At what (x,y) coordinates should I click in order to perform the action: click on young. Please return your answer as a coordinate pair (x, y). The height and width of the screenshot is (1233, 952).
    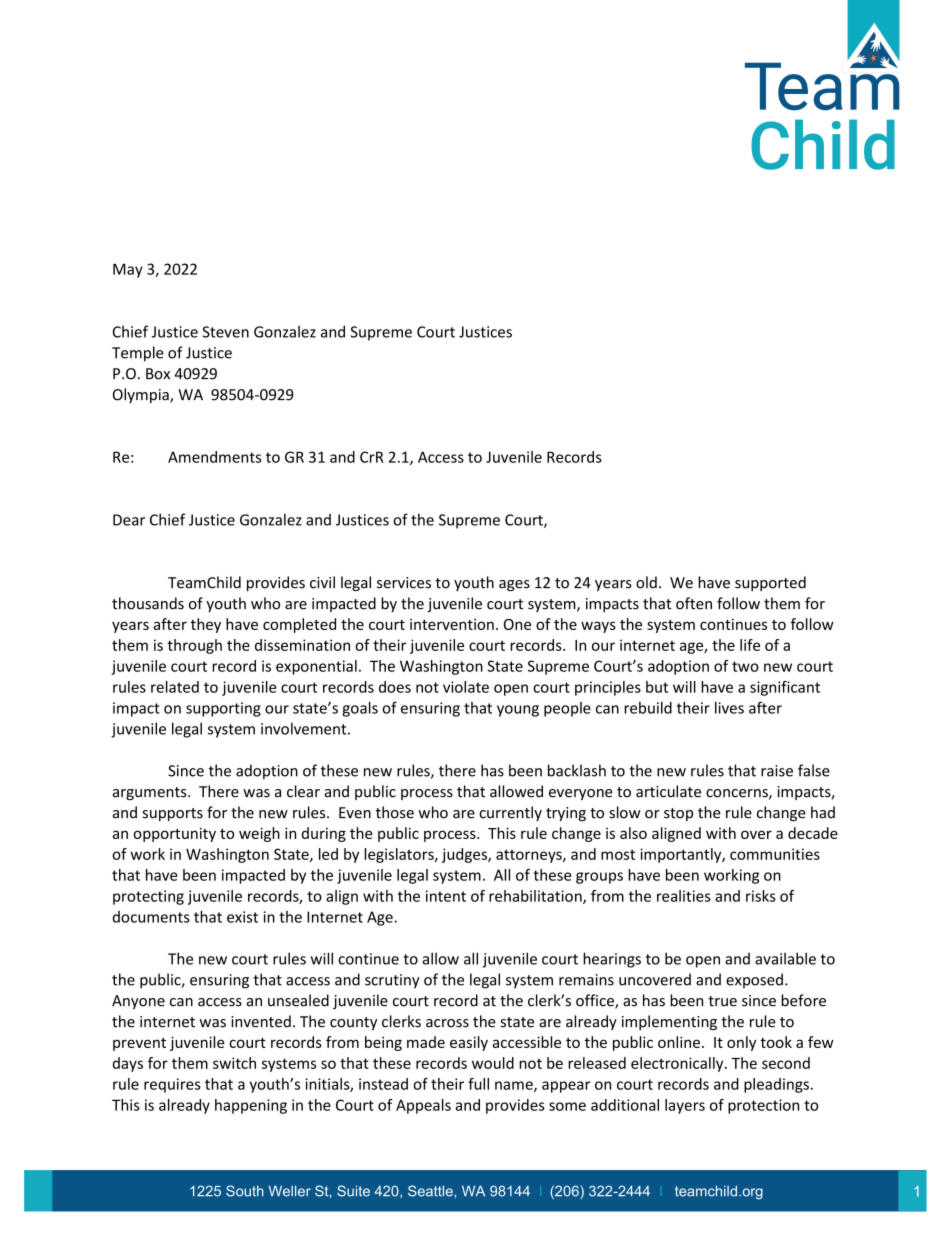
    Looking at the image, I should click on (518, 711).
